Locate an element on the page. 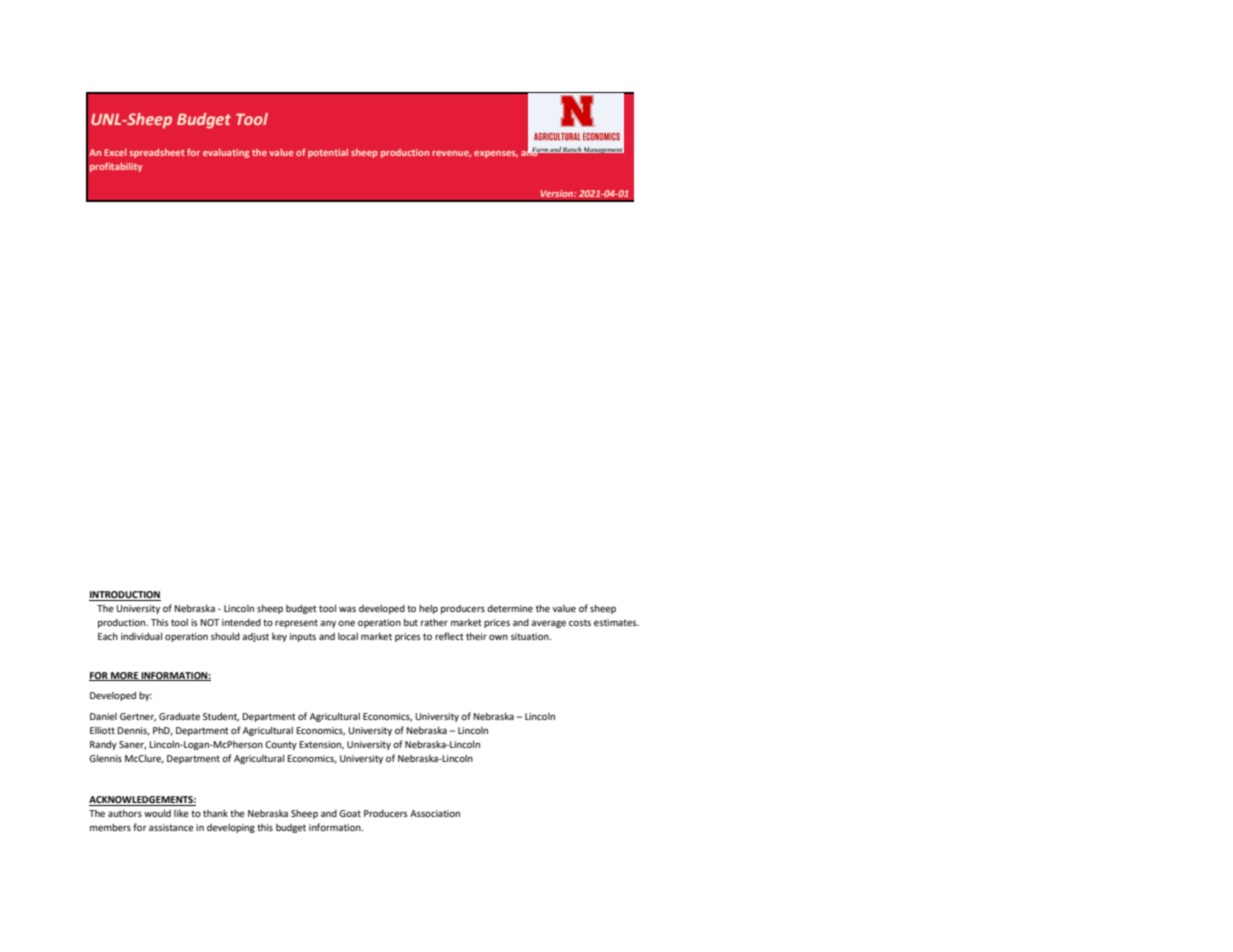 The image size is (1233, 952). INTRODUCTION is located at coordinates (125, 596).
